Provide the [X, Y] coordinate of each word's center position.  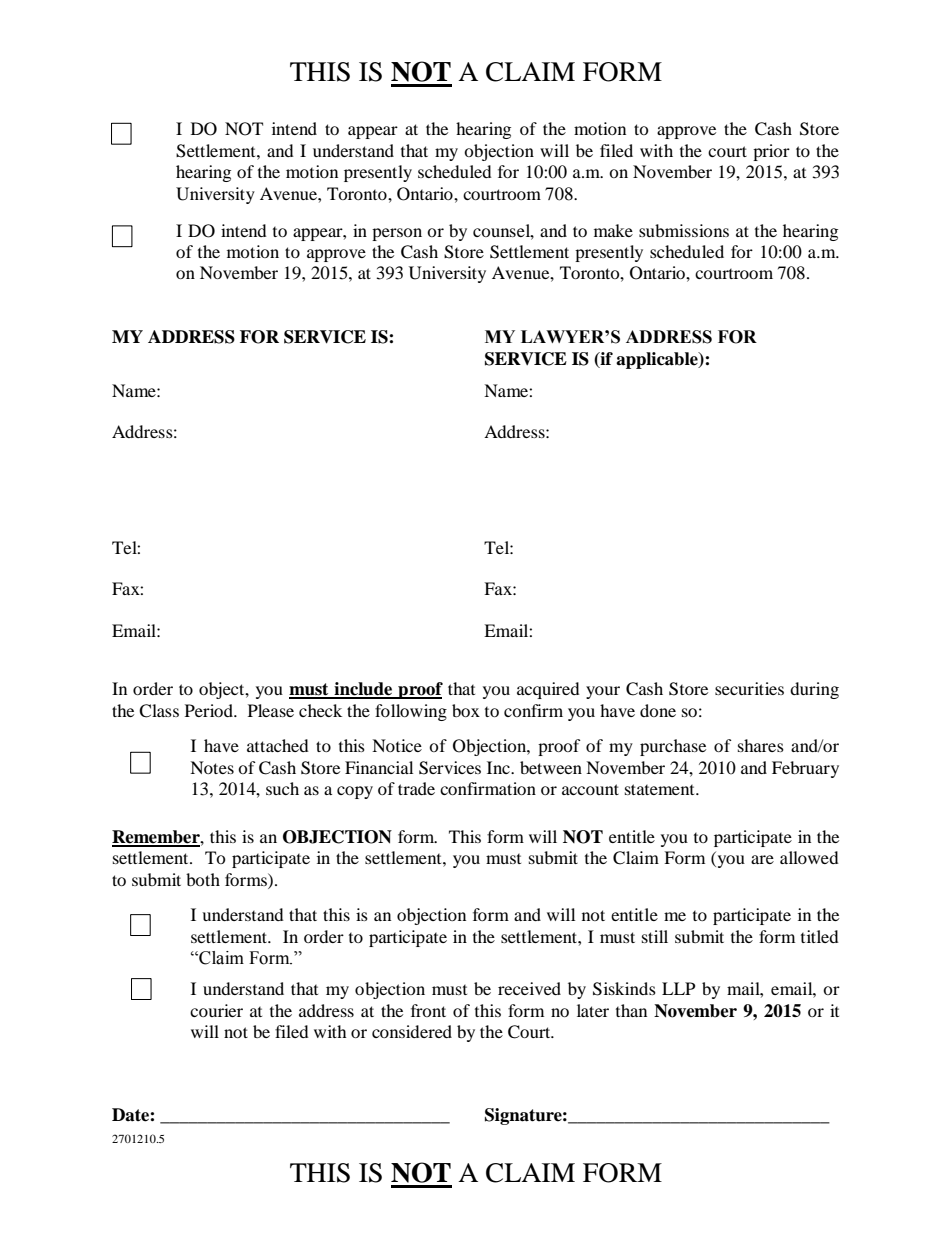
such [282, 788]
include [363, 690]
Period [210, 710]
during [814, 690]
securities [749, 688]
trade [416, 788]
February [805, 769]
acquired [548, 690]
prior [771, 152]
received [529, 988]
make [613, 230]
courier [216, 1010]
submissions [684, 230]
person [397, 234]
